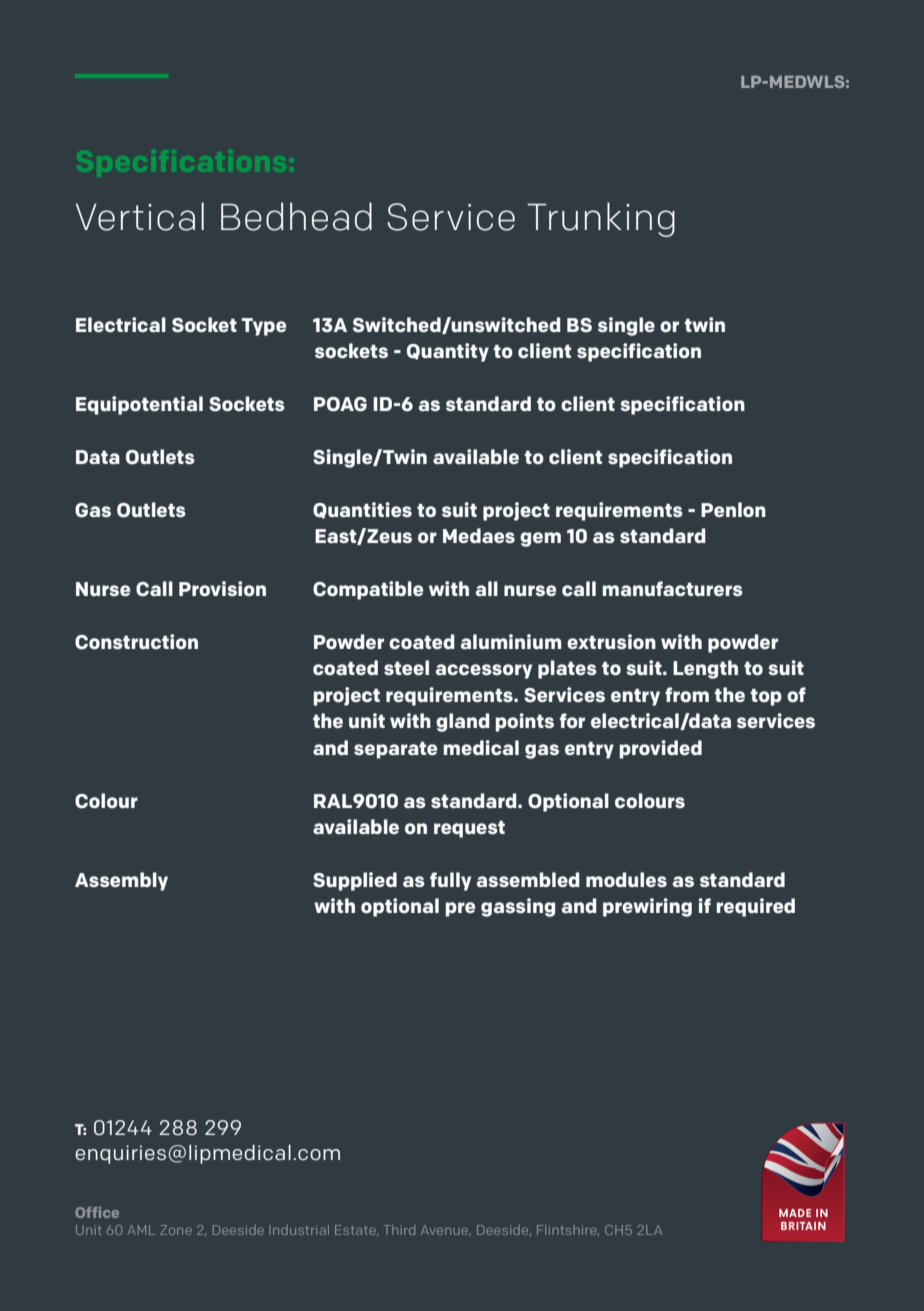  I want to click on Trunking, so click(601, 219).
